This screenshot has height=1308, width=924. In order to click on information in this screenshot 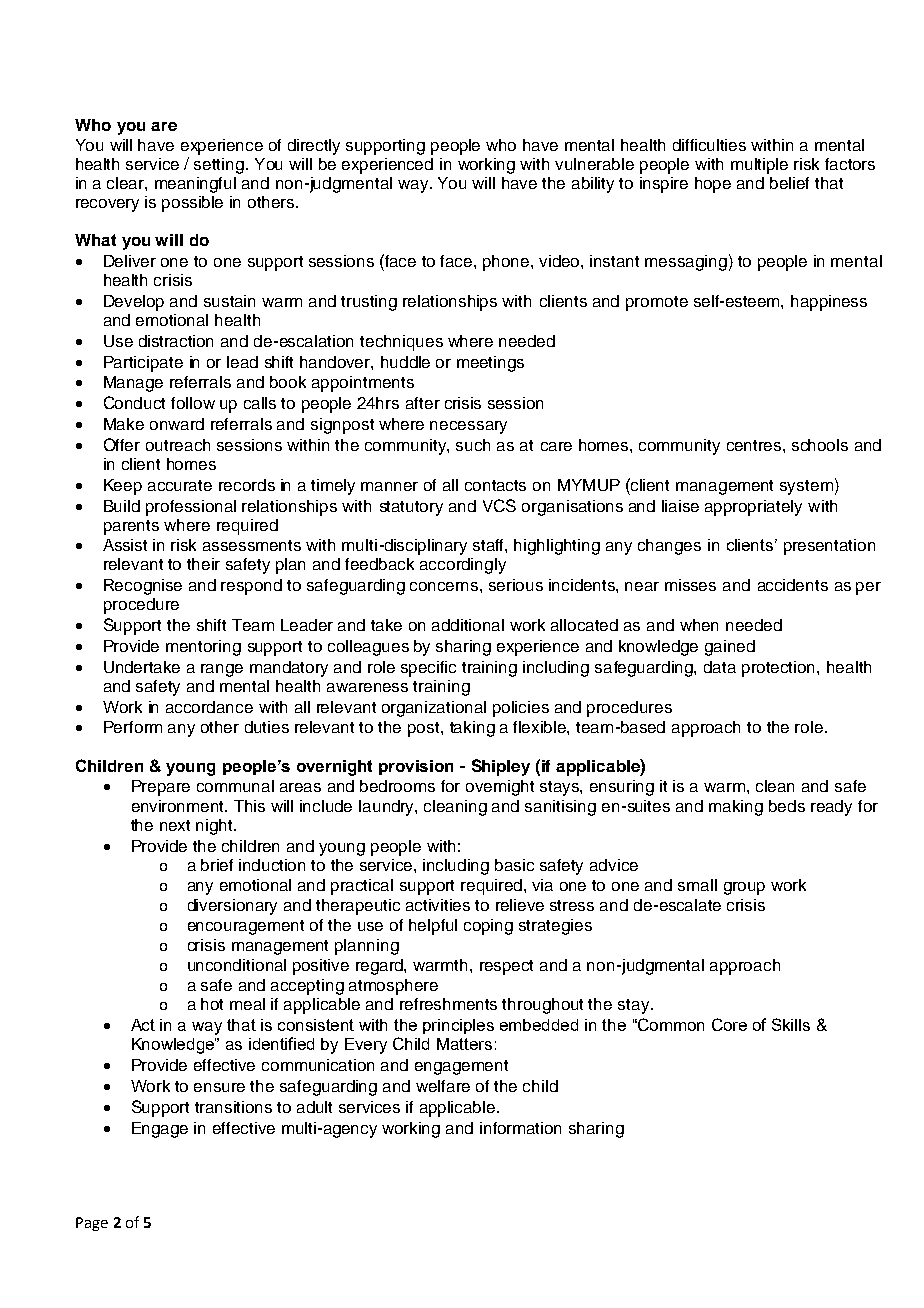, I will do `click(520, 1128)`.
